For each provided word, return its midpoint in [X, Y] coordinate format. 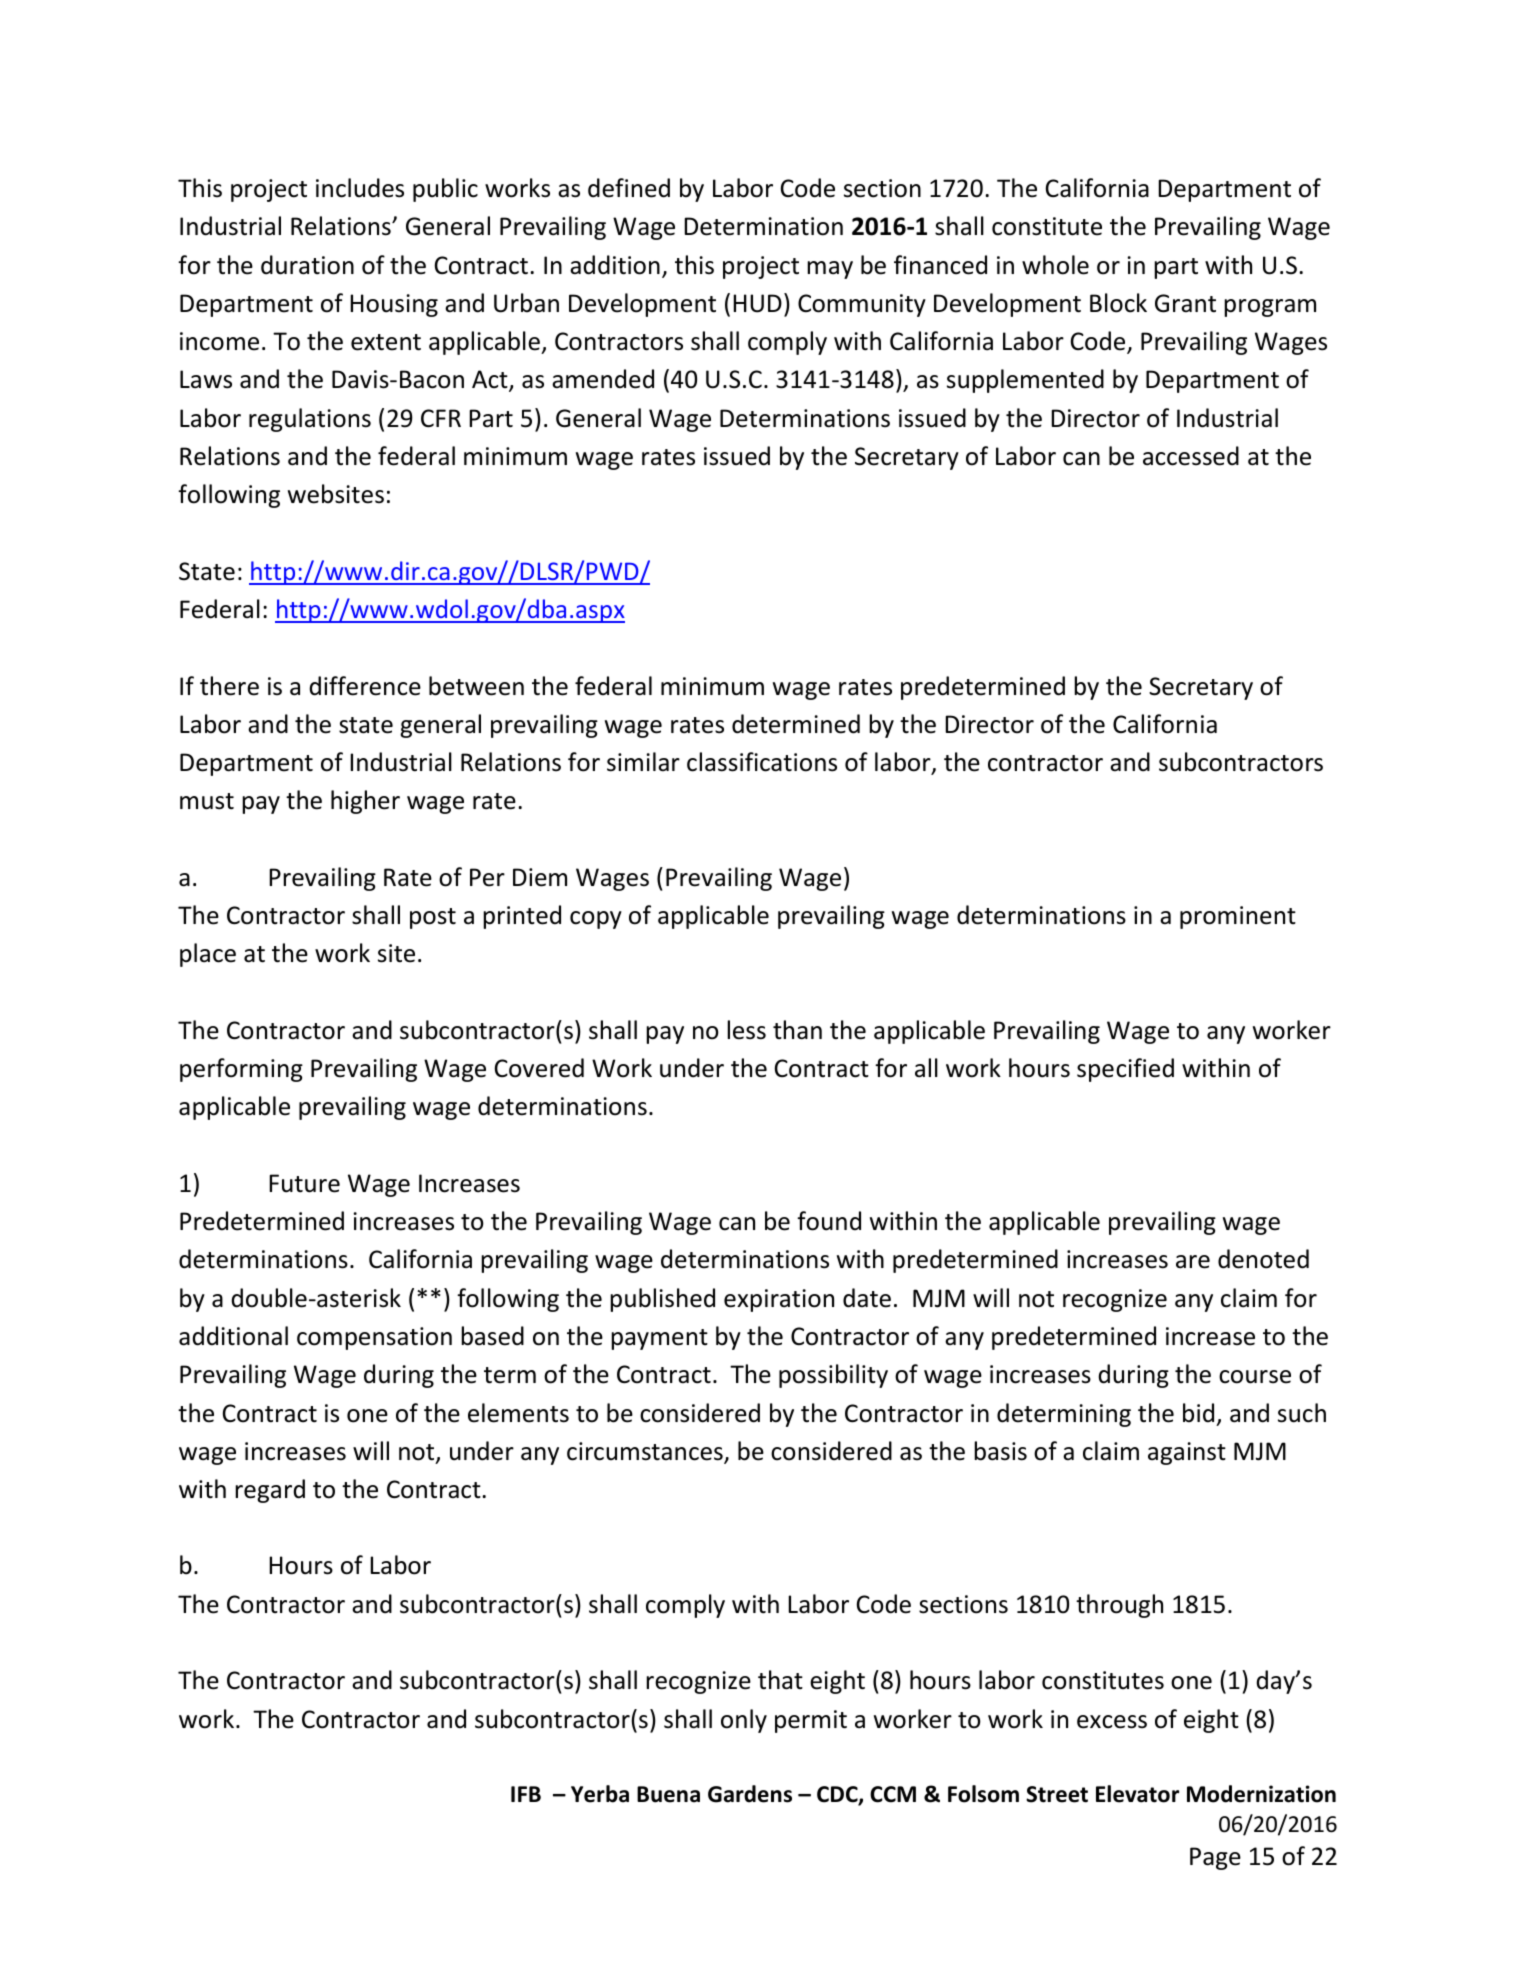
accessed [1191, 456]
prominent [1238, 917]
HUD [757, 303]
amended [603, 379]
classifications [762, 762]
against [1187, 1453]
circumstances [646, 1452]
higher [365, 802]
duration [307, 265]
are [1193, 1262]
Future [304, 1183]
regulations [310, 420]
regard [270, 1491]
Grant [1185, 303]
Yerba [600, 1794]
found [829, 1221]
